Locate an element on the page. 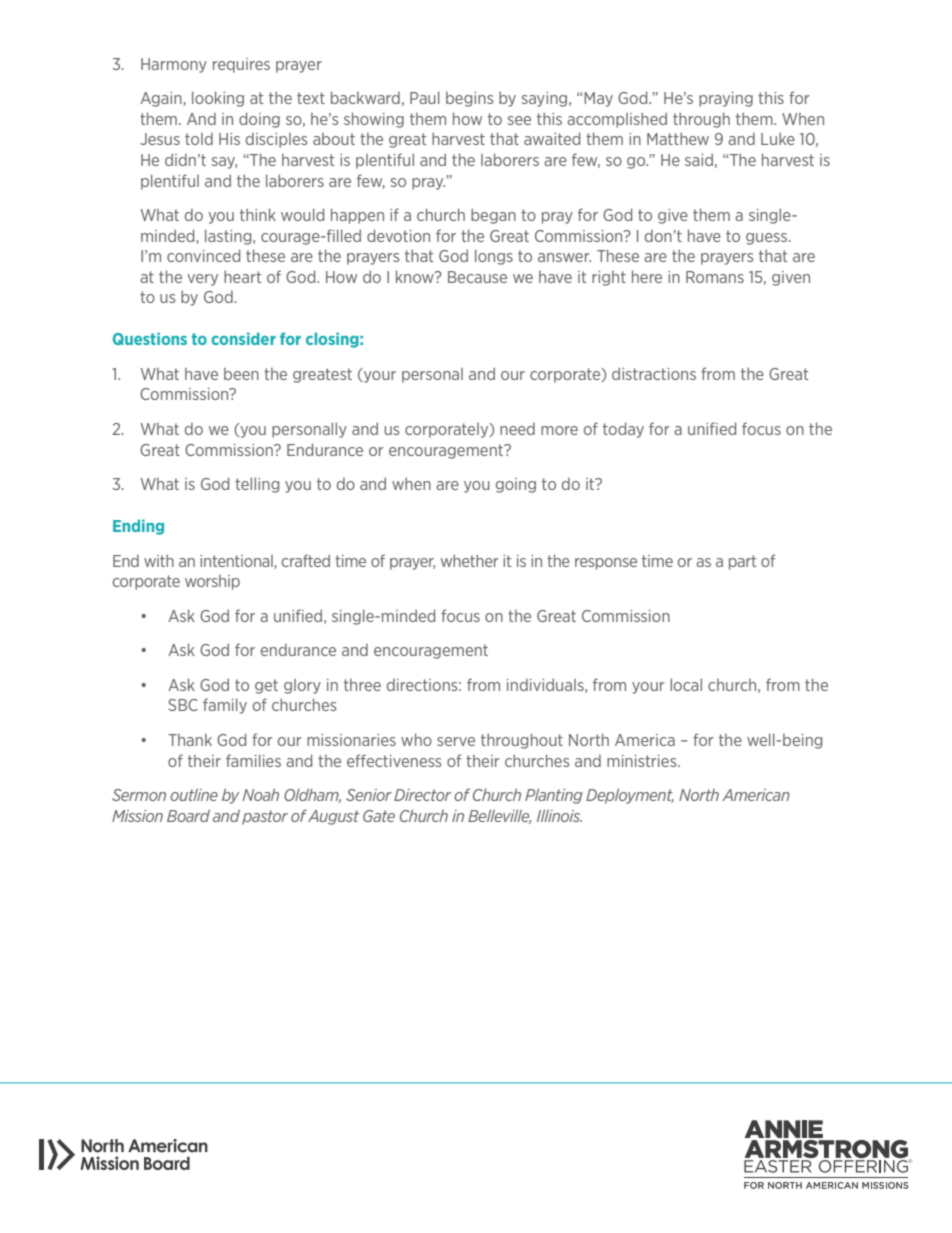 This page has height=1233, width=952. outline is located at coordinates (194, 794).
